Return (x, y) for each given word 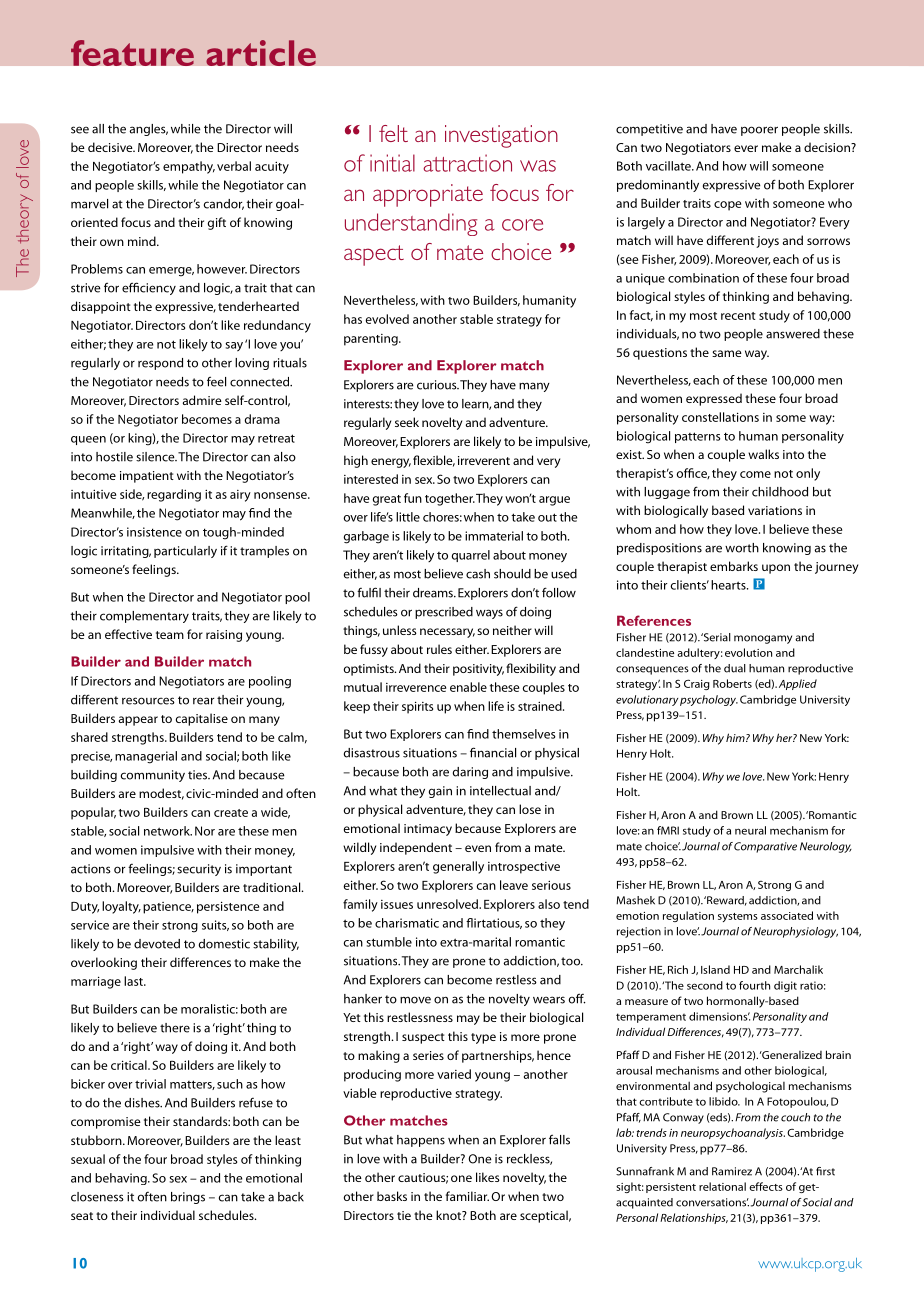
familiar (467, 1196)
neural (750, 830)
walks (763, 454)
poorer (759, 131)
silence (156, 457)
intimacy (428, 830)
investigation (501, 136)
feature (132, 53)
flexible (434, 461)
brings (188, 1198)
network (168, 831)
